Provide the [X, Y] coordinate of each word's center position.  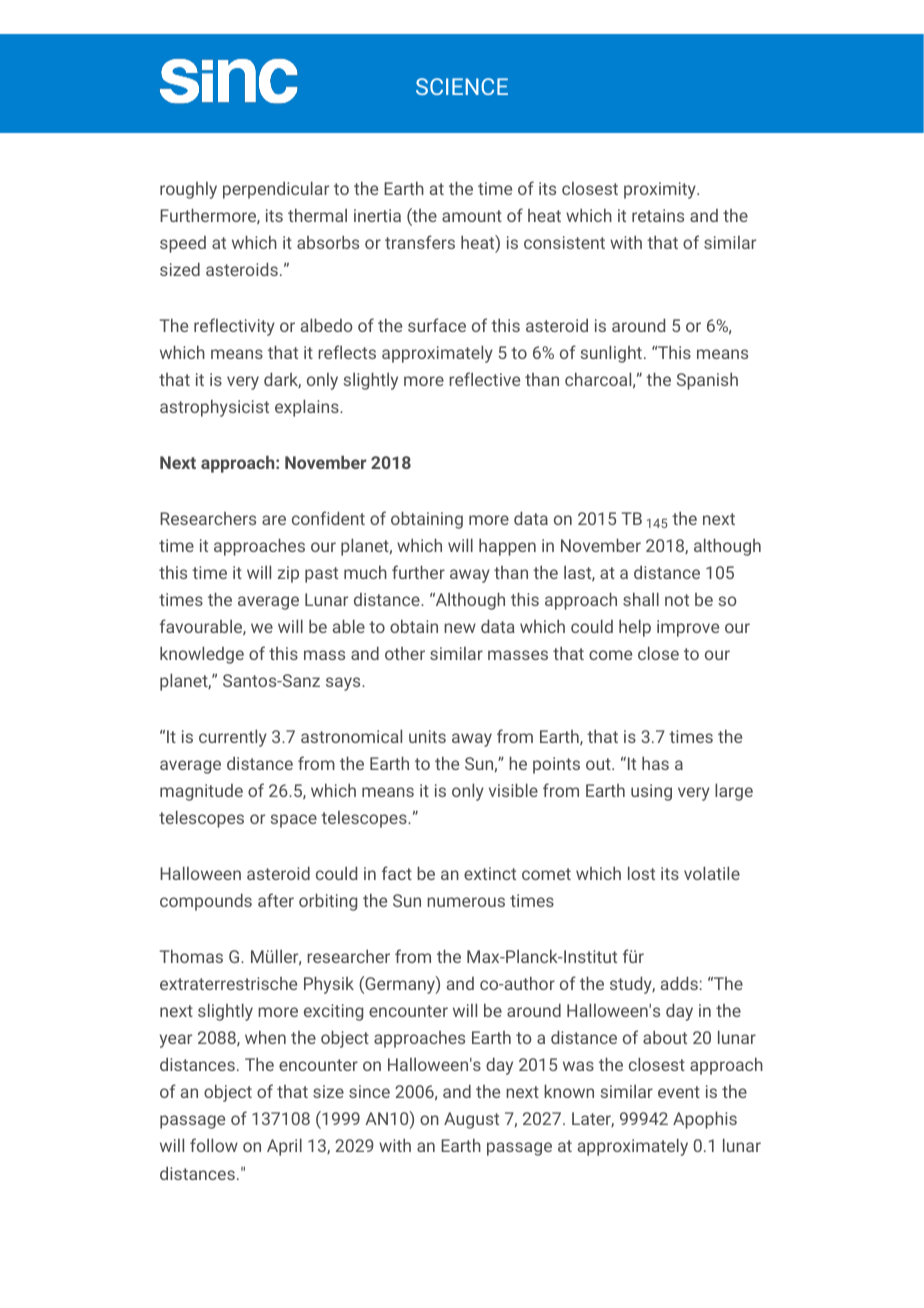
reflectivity [234, 327]
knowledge [202, 655]
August [471, 1120]
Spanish [707, 381]
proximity [661, 190]
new [460, 628]
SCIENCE [462, 86]
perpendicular [276, 190]
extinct [490, 873]
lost [641, 873]
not [677, 600]
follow [214, 1145]
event [679, 1092]
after [276, 900]
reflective [484, 379]
